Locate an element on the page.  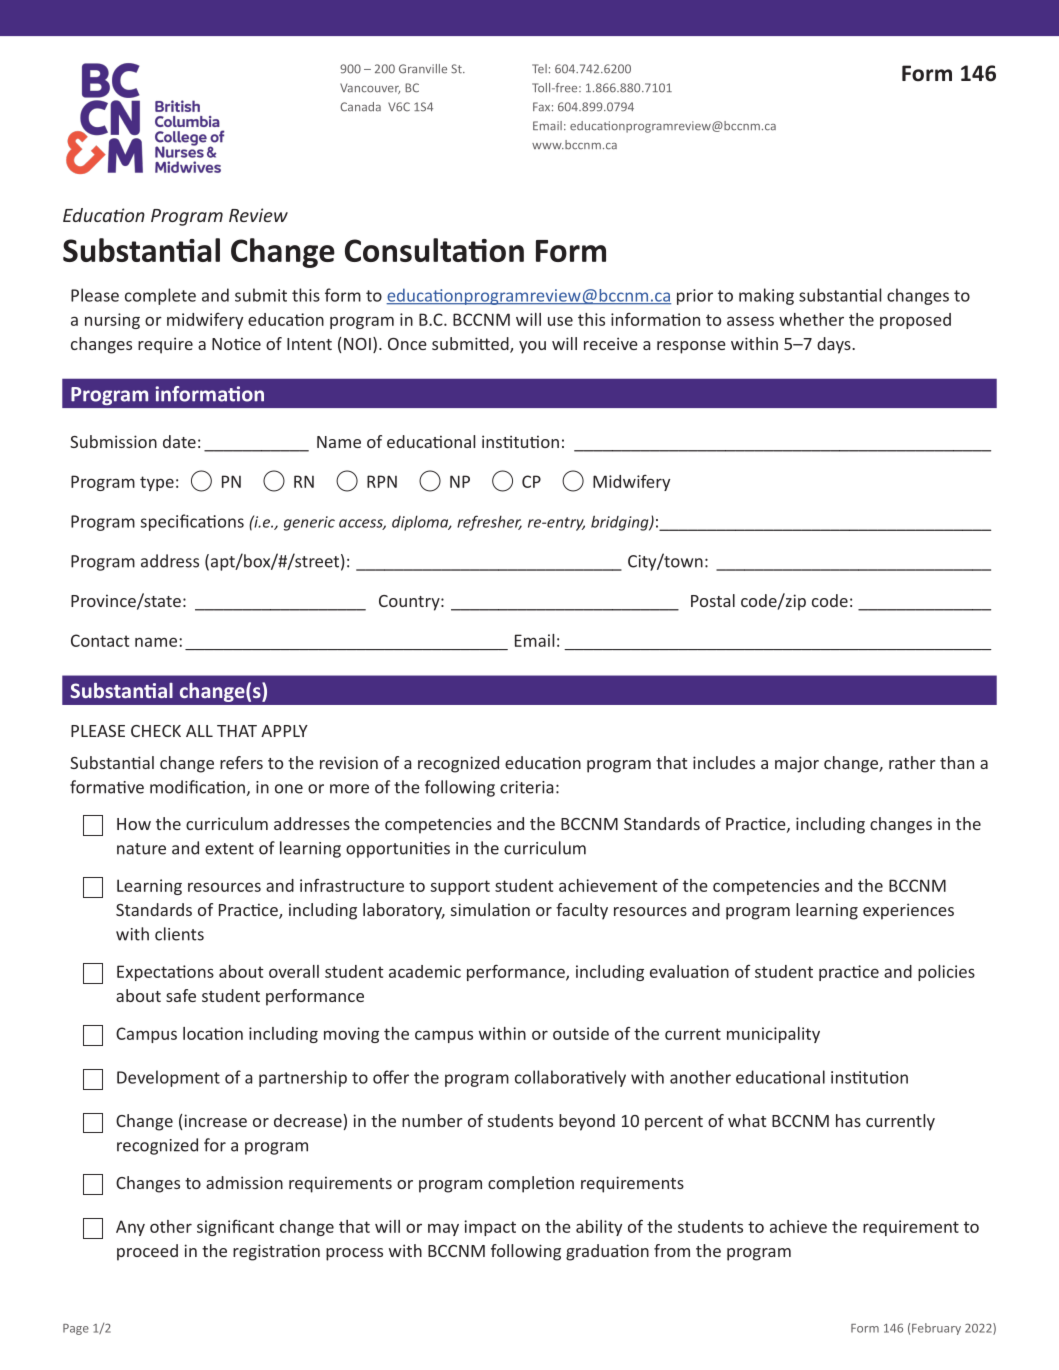
clients is located at coordinates (179, 934).
